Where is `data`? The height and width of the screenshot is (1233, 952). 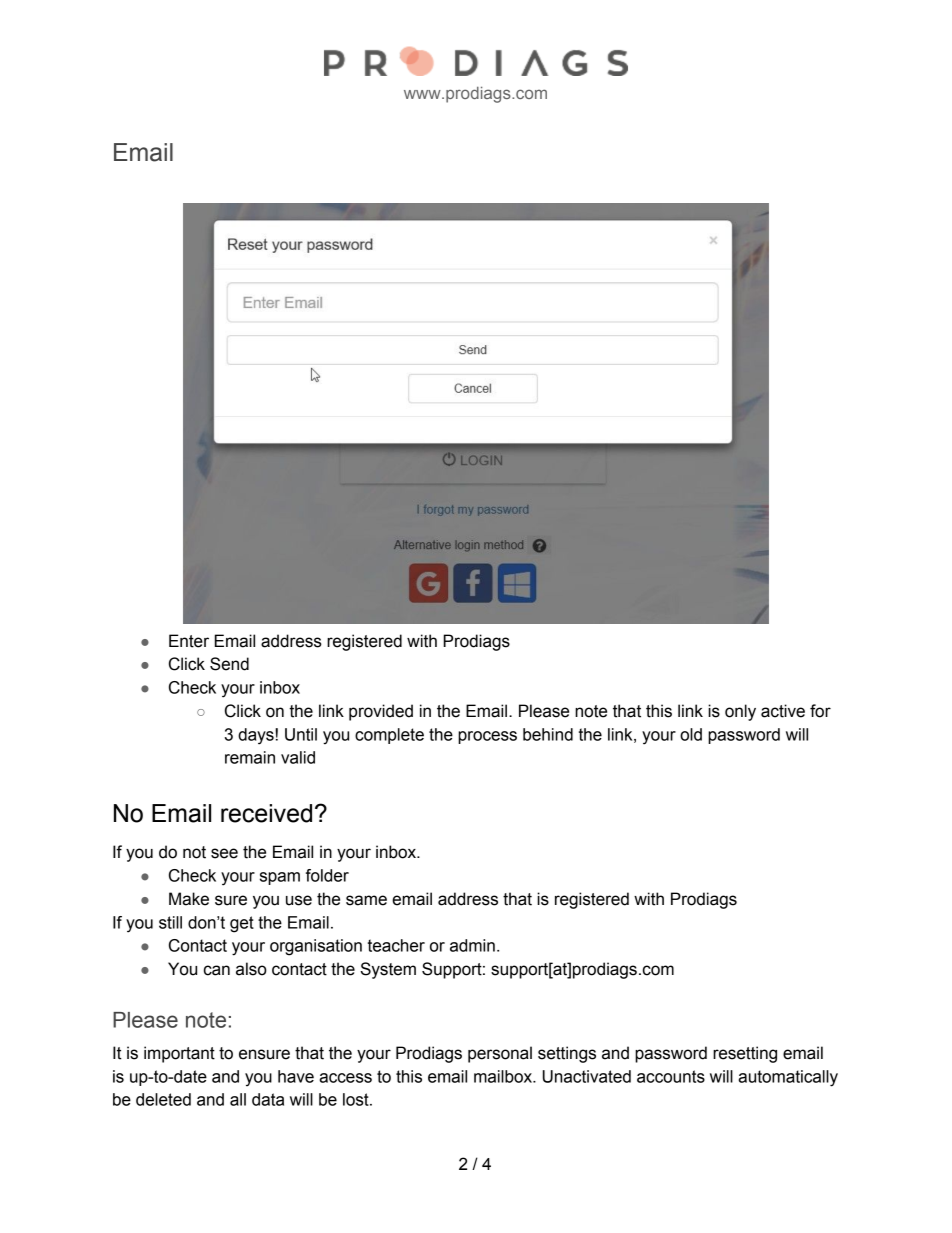 data is located at coordinates (268, 1099).
